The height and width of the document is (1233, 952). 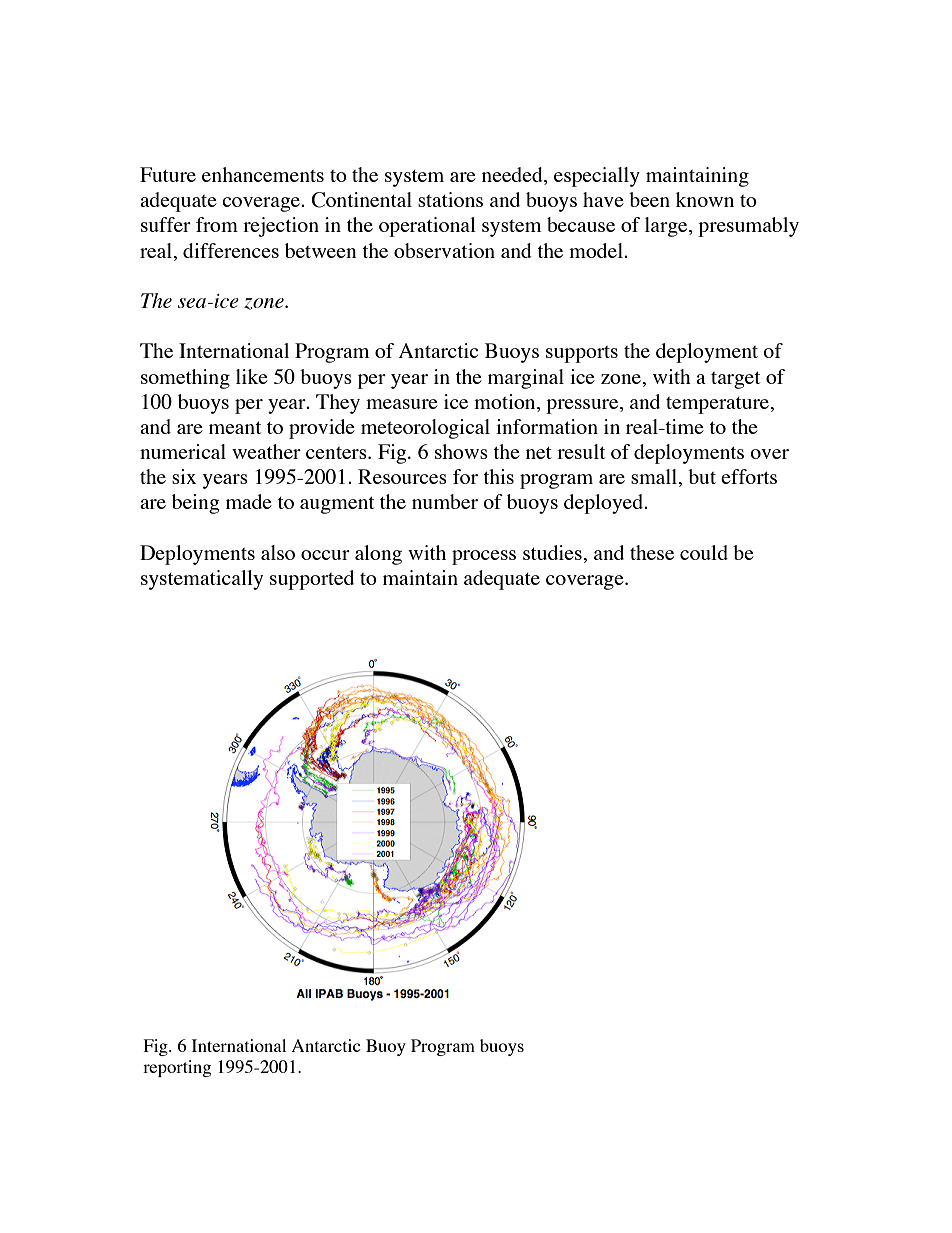 I want to click on from, so click(x=217, y=224).
